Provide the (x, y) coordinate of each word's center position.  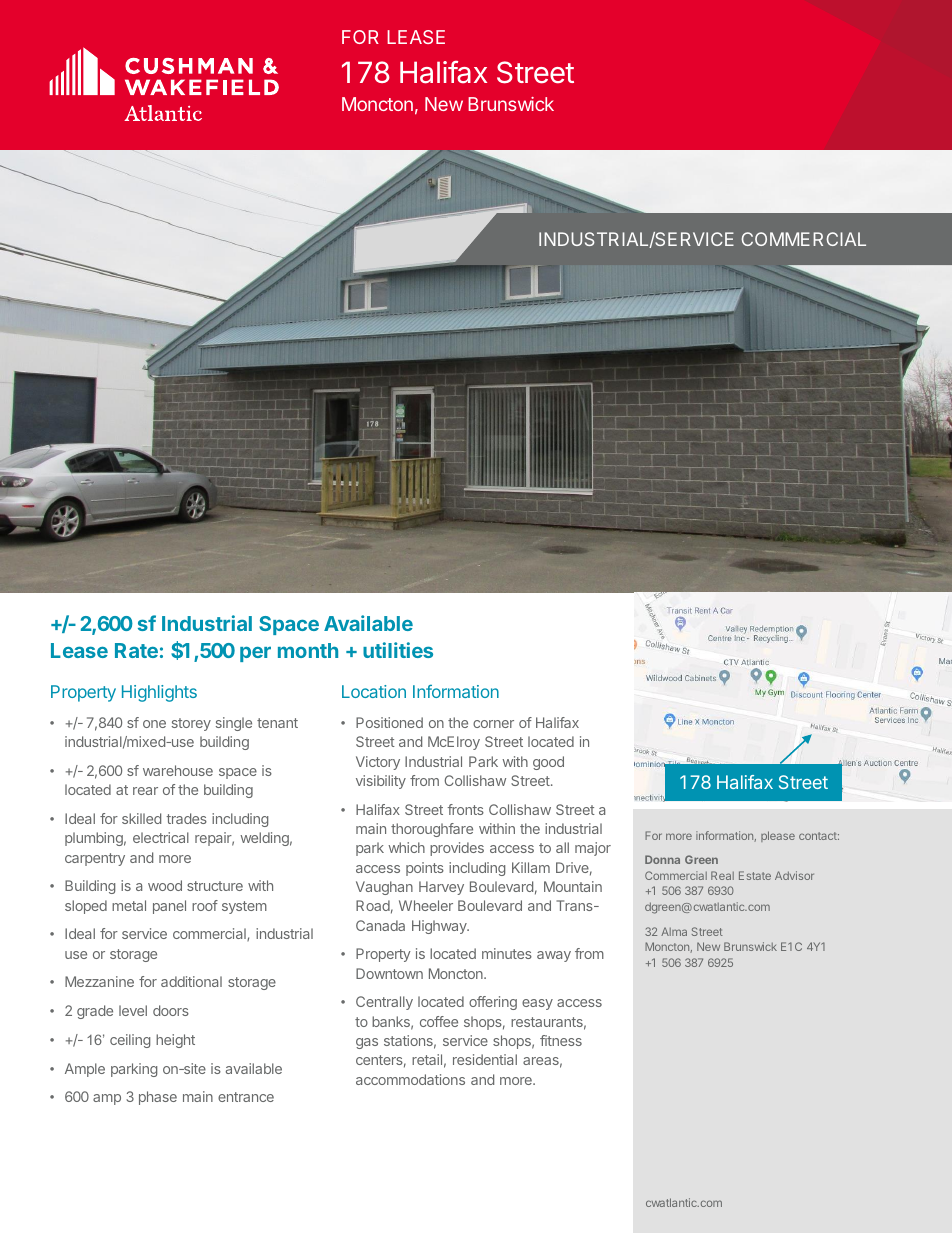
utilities (398, 650)
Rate (136, 650)
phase (158, 1098)
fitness (561, 1040)
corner (493, 724)
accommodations (410, 1079)
